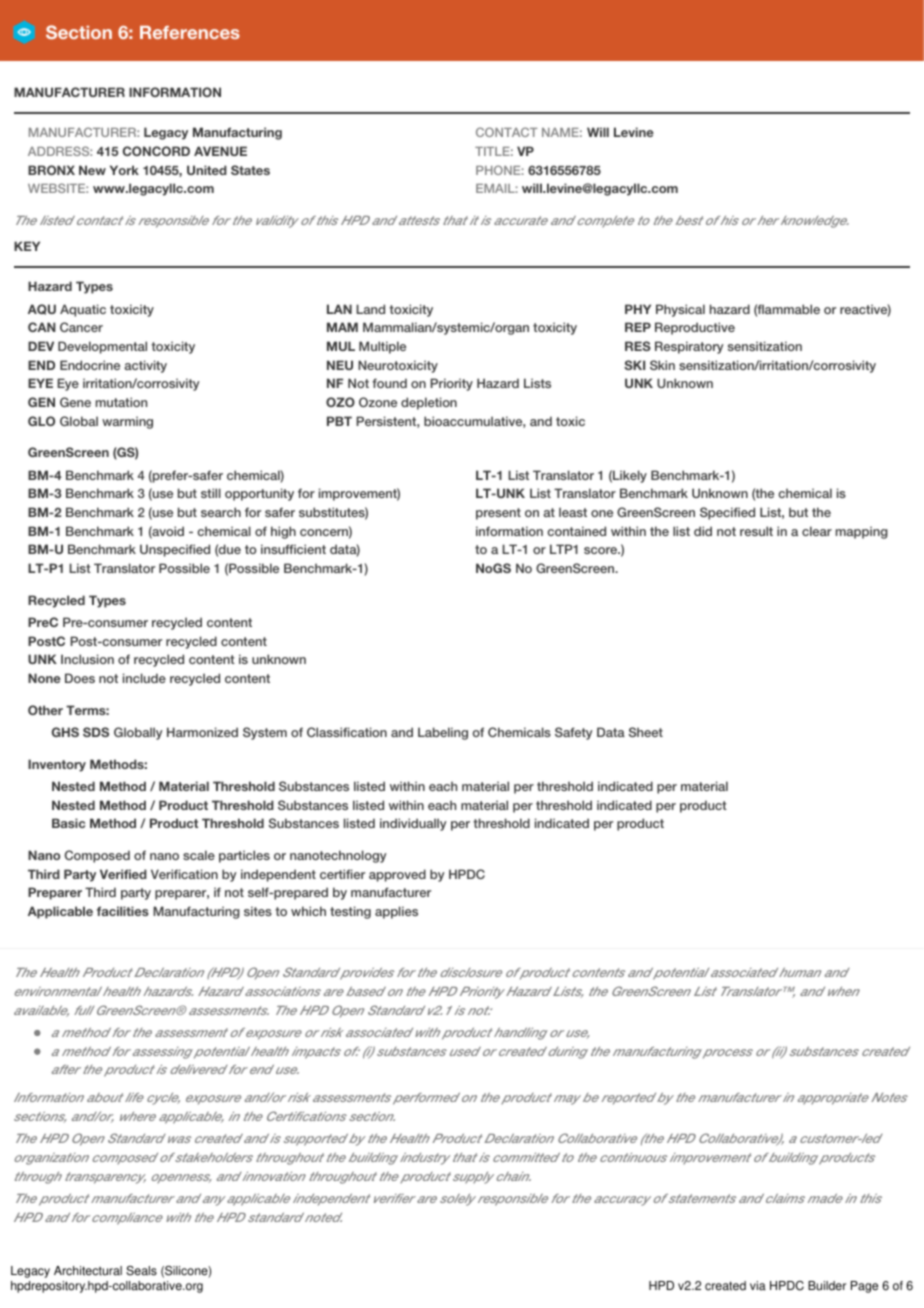 This screenshot has width=924, height=1308. What do you see at coordinates (574, 733) in the screenshot?
I see `Safety` at bounding box center [574, 733].
